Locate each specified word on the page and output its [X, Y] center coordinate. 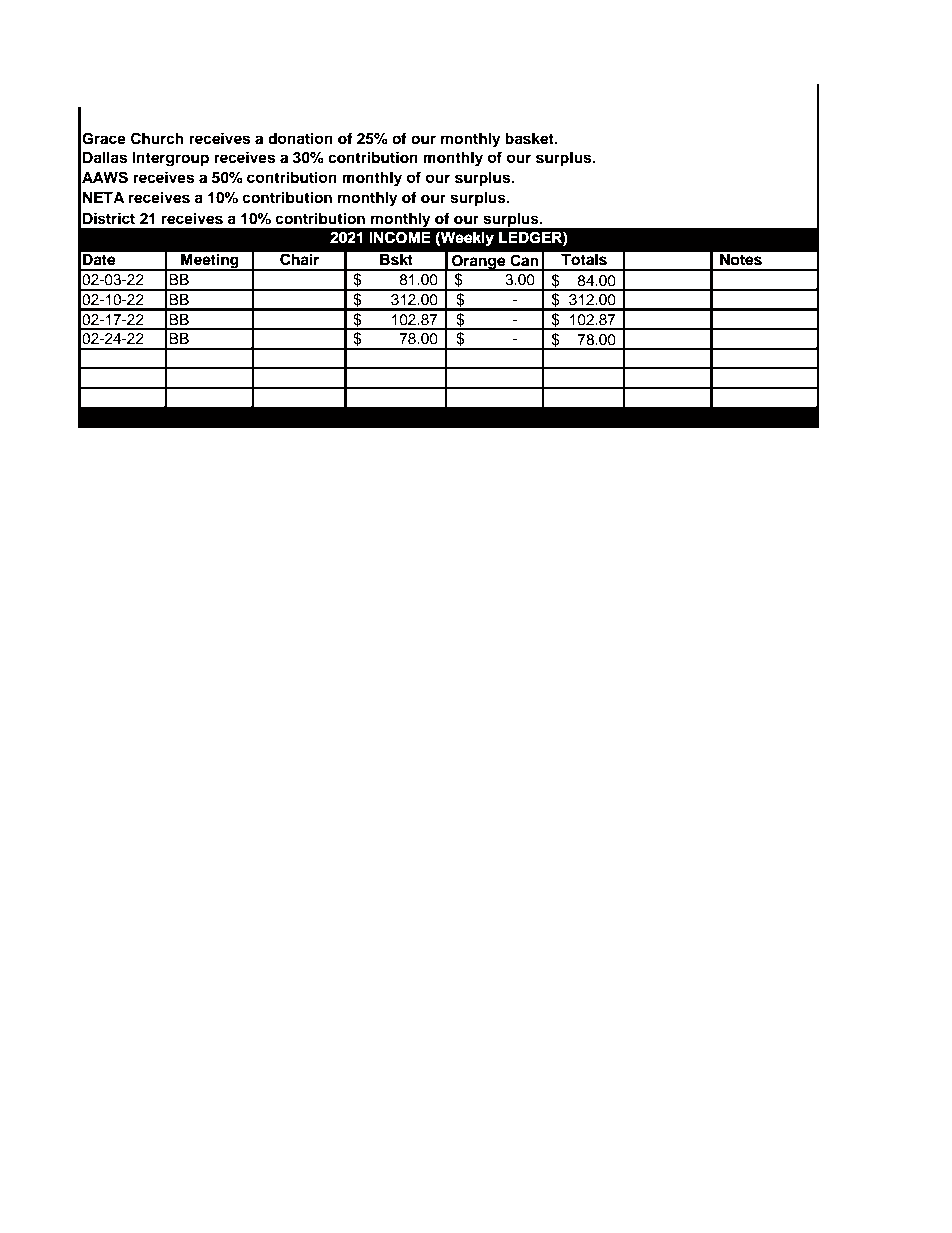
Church [157, 138]
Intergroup [171, 159]
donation [300, 138]
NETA [103, 197]
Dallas [105, 158]
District [109, 218]
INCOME [400, 237]
